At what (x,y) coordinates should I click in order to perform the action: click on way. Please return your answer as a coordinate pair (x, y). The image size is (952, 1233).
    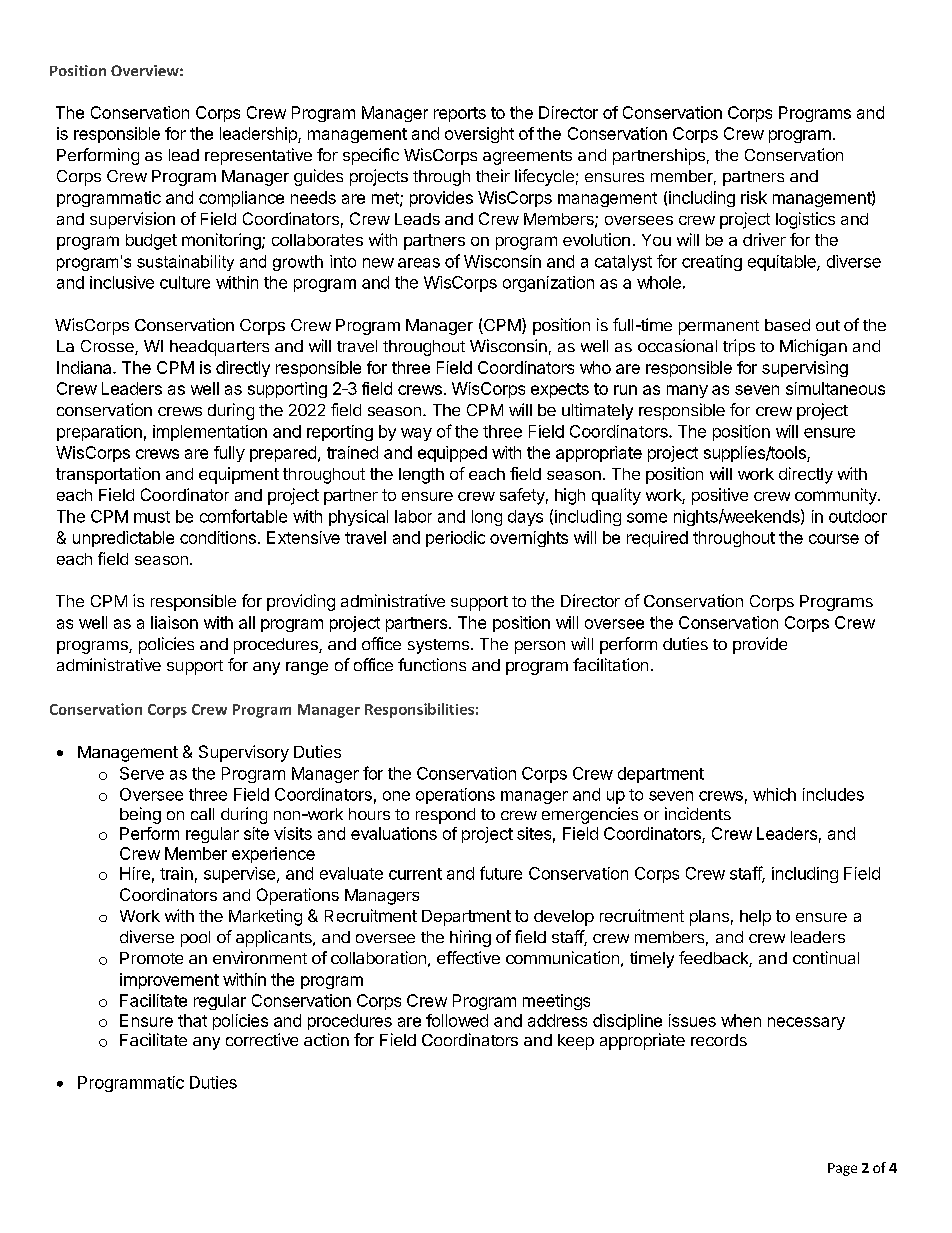
    Looking at the image, I should click on (416, 434).
